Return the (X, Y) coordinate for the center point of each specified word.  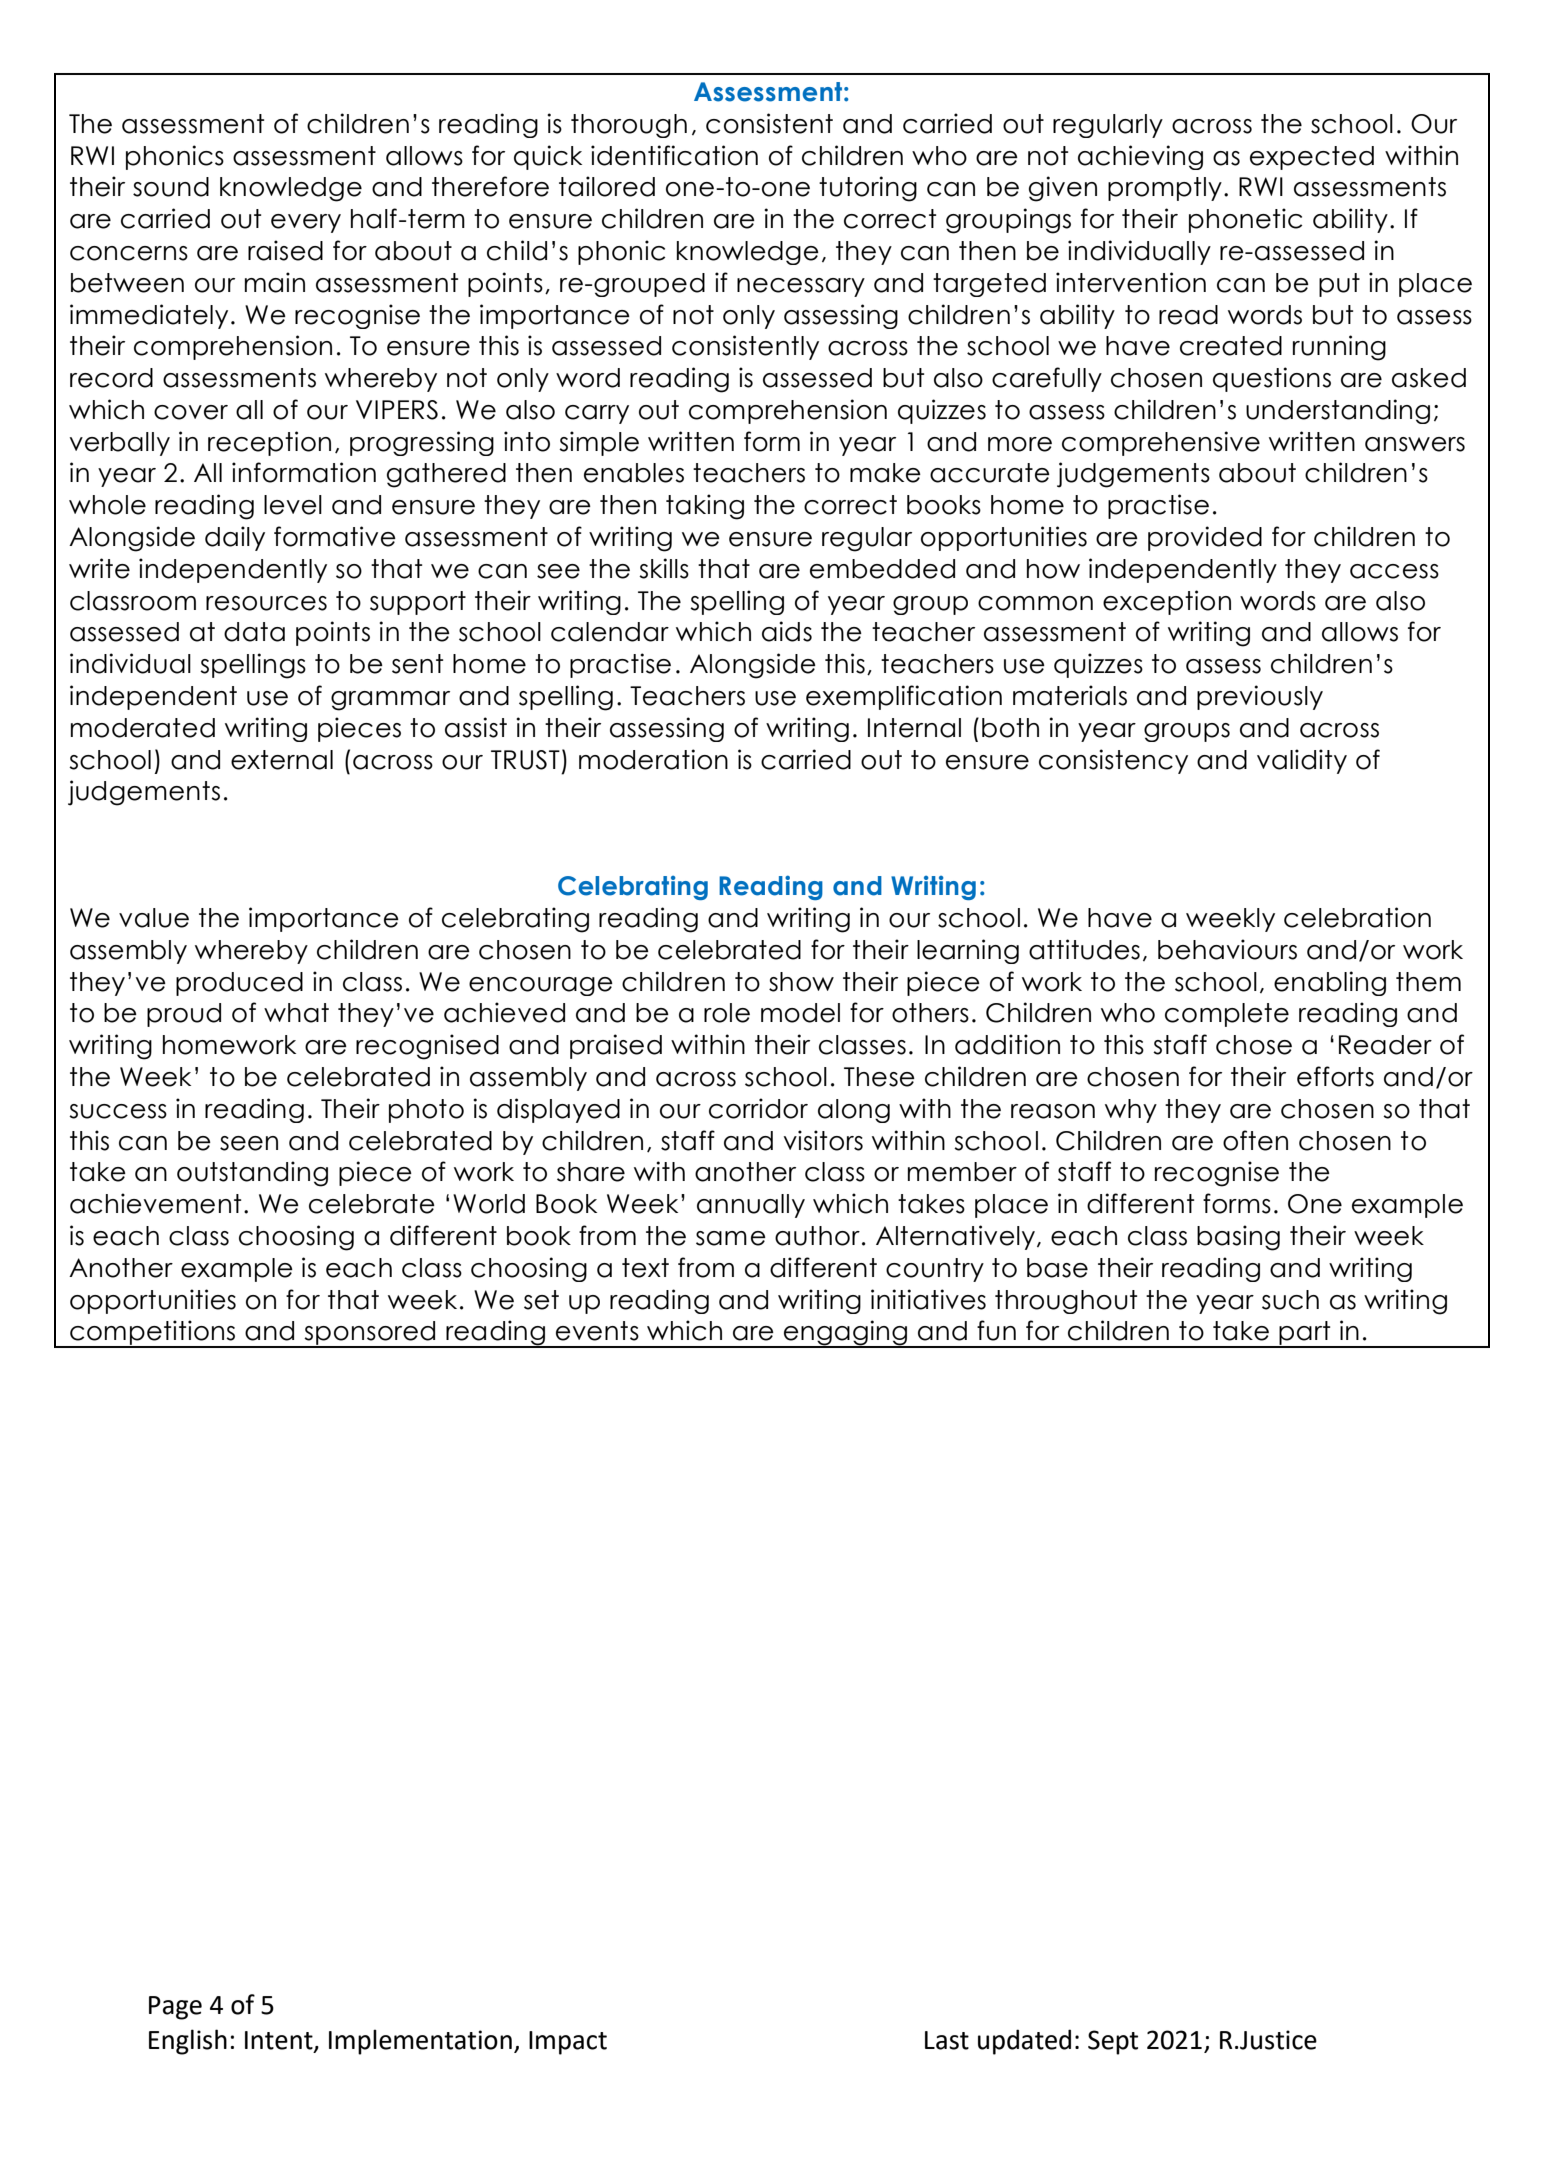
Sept (1113, 2042)
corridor (758, 1108)
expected (1312, 158)
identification (674, 155)
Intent (280, 2041)
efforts (1335, 1076)
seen (249, 1143)
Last (947, 2040)
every (306, 223)
